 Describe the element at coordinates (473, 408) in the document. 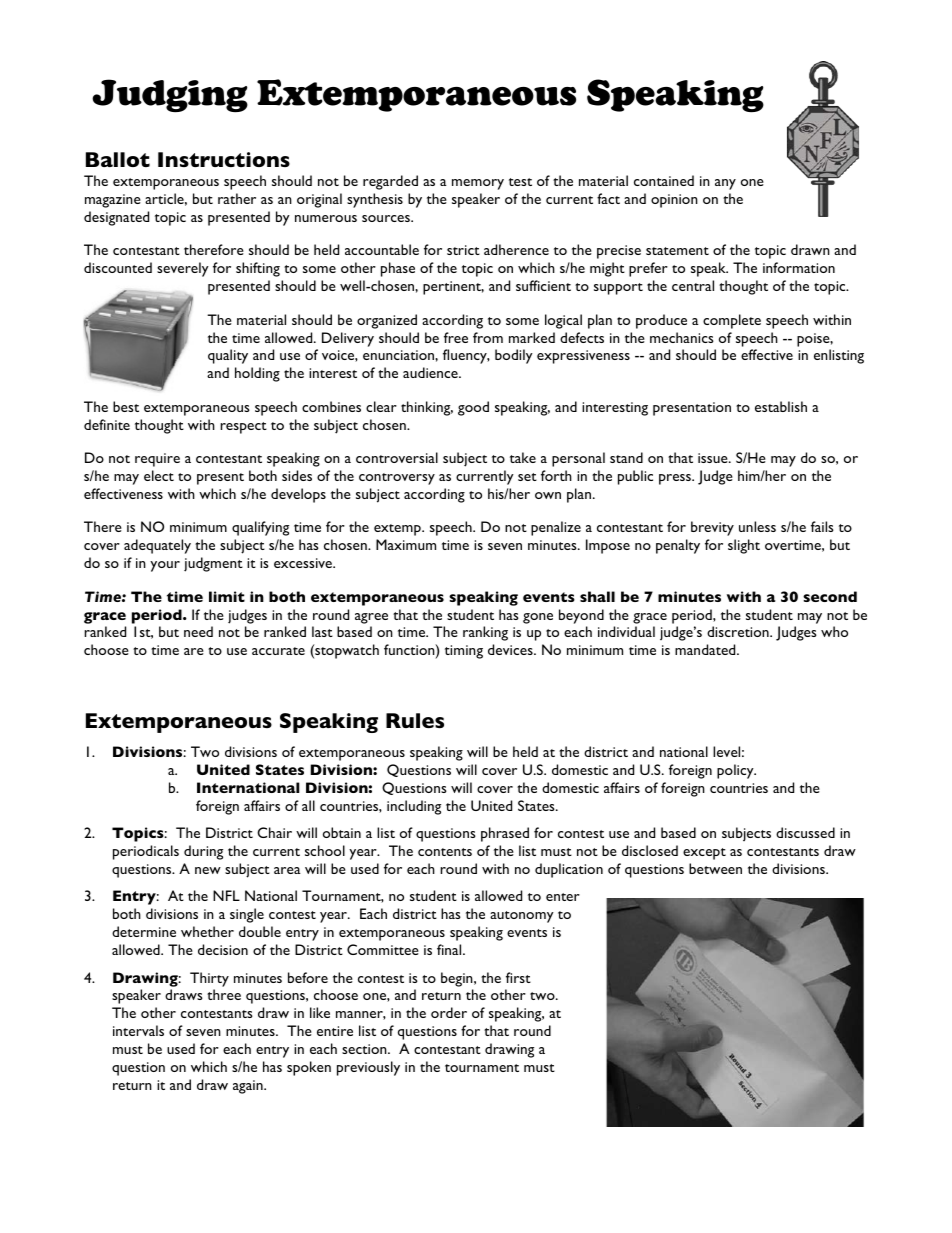

I see `good` at that location.
